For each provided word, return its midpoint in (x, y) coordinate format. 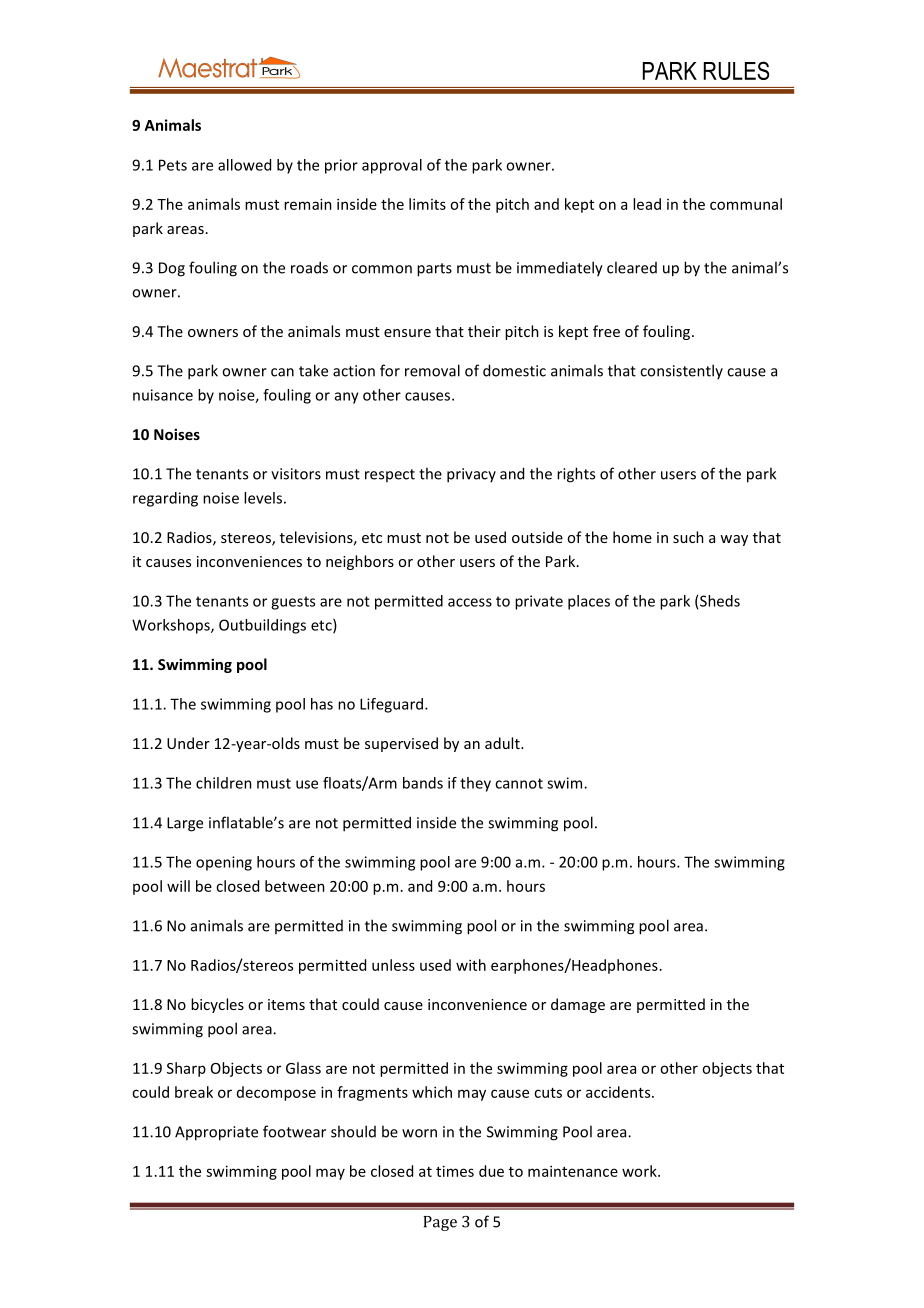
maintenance (573, 1171)
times (455, 1171)
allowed (244, 165)
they (475, 784)
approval (392, 166)
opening (224, 863)
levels (263, 498)
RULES (737, 70)
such (688, 537)
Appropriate (216, 1133)
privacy (471, 475)
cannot (519, 783)
